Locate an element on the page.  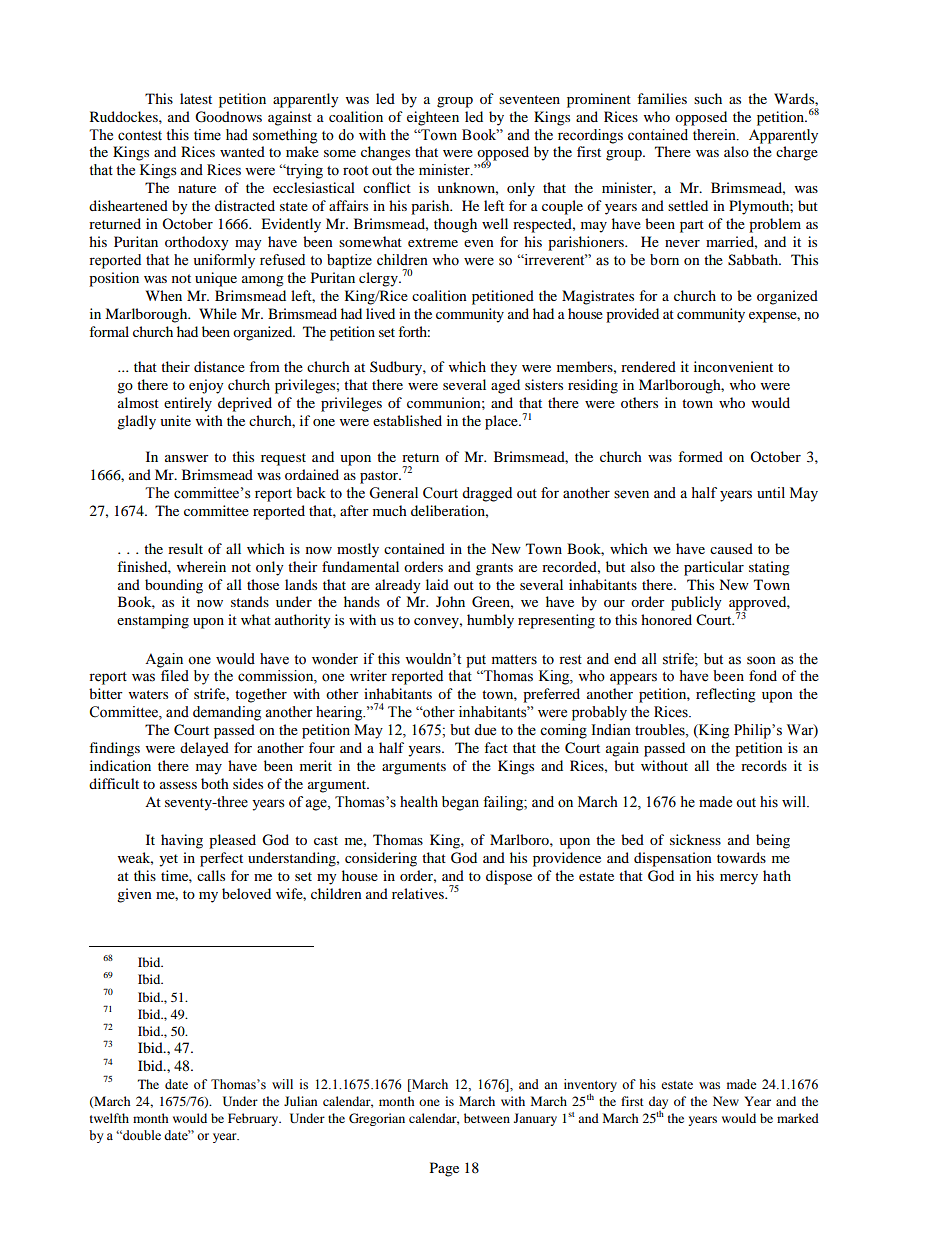
February is located at coordinates (254, 1119).
